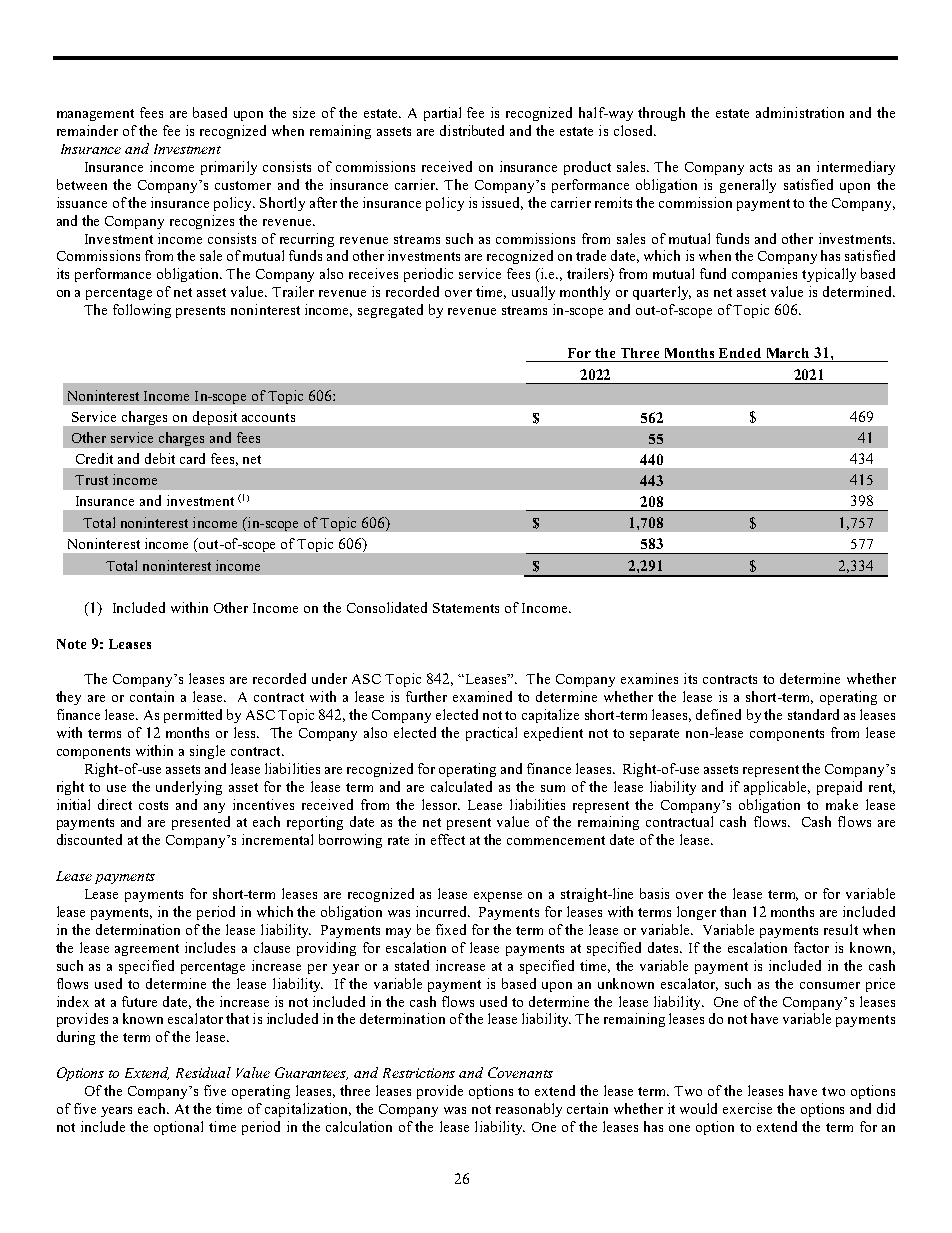  What do you see at coordinates (747, 1108) in the page?
I see `exercise` at bounding box center [747, 1108].
